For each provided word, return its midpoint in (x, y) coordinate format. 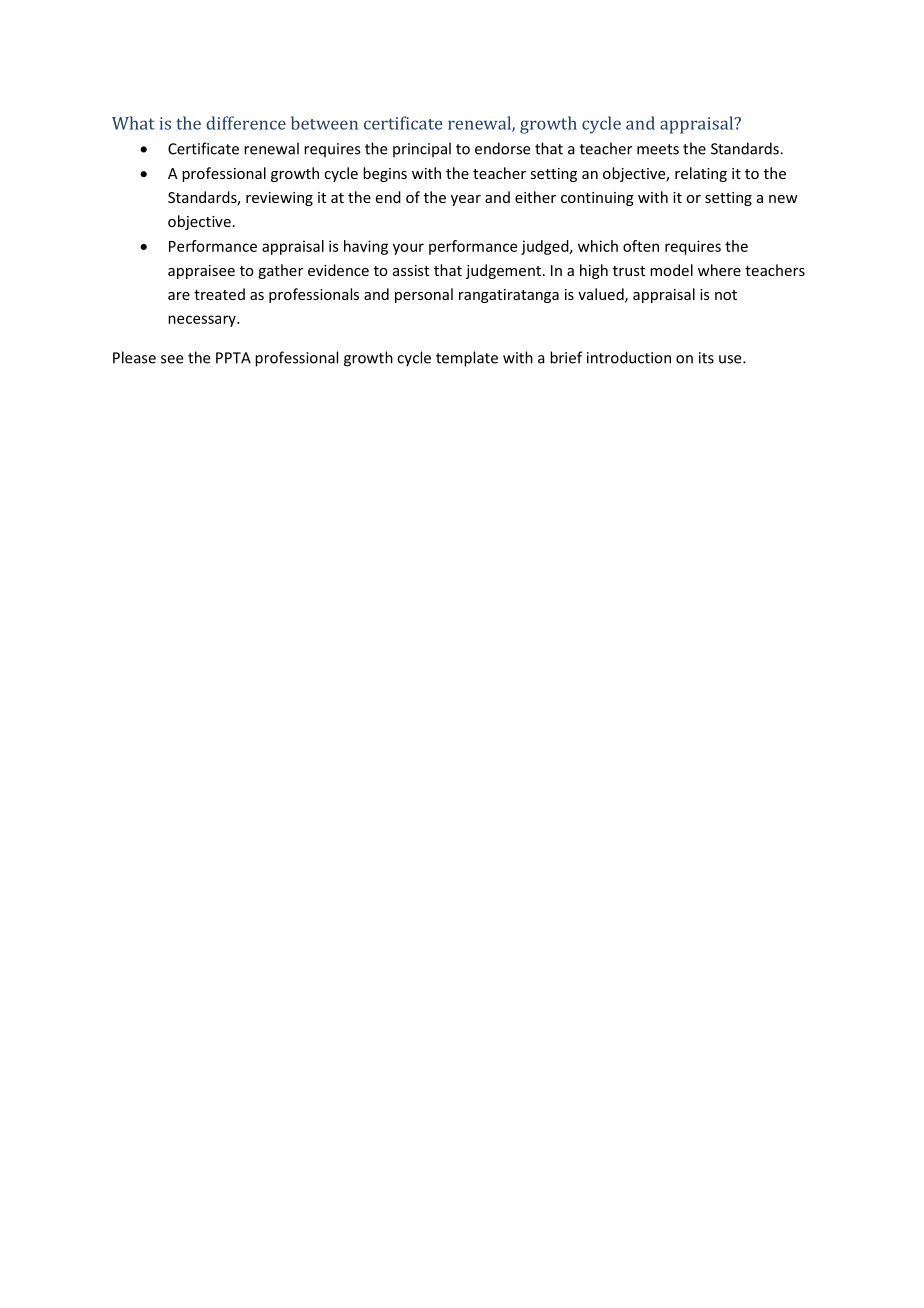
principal (422, 149)
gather (280, 271)
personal (424, 295)
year (466, 200)
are (179, 296)
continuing (597, 199)
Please (134, 357)
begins (385, 174)
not (726, 295)
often (641, 246)
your (408, 249)
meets (658, 149)
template (467, 359)
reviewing (279, 199)
